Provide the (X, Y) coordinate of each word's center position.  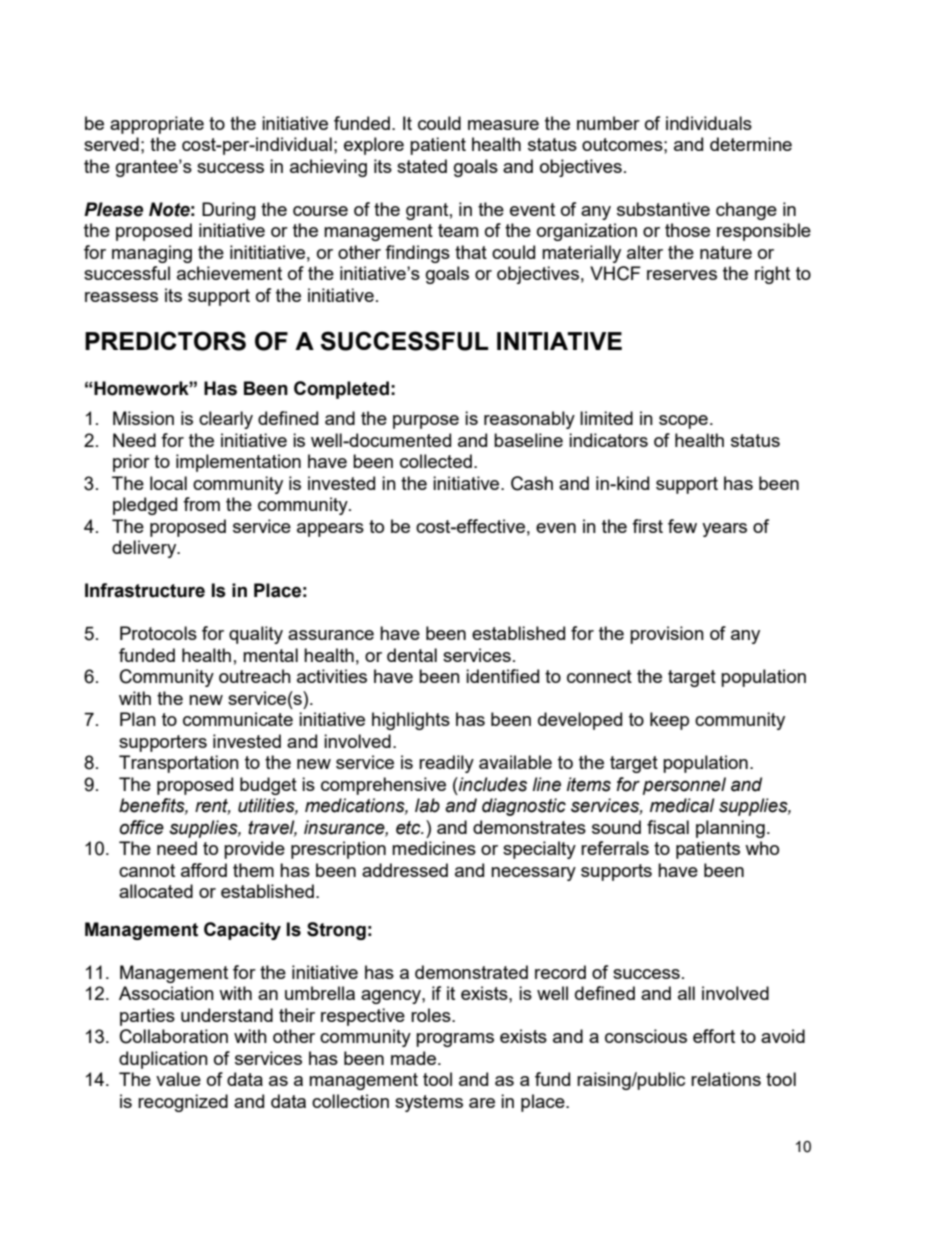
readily (446, 764)
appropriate (157, 125)
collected (436, 461)
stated (422, 166)
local (168, 483)
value (178, 1079)
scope (683, 422)
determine (751, 144)
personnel (684, 786)
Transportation (179, 764)
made (413, 1058)
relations (726, 1079)
